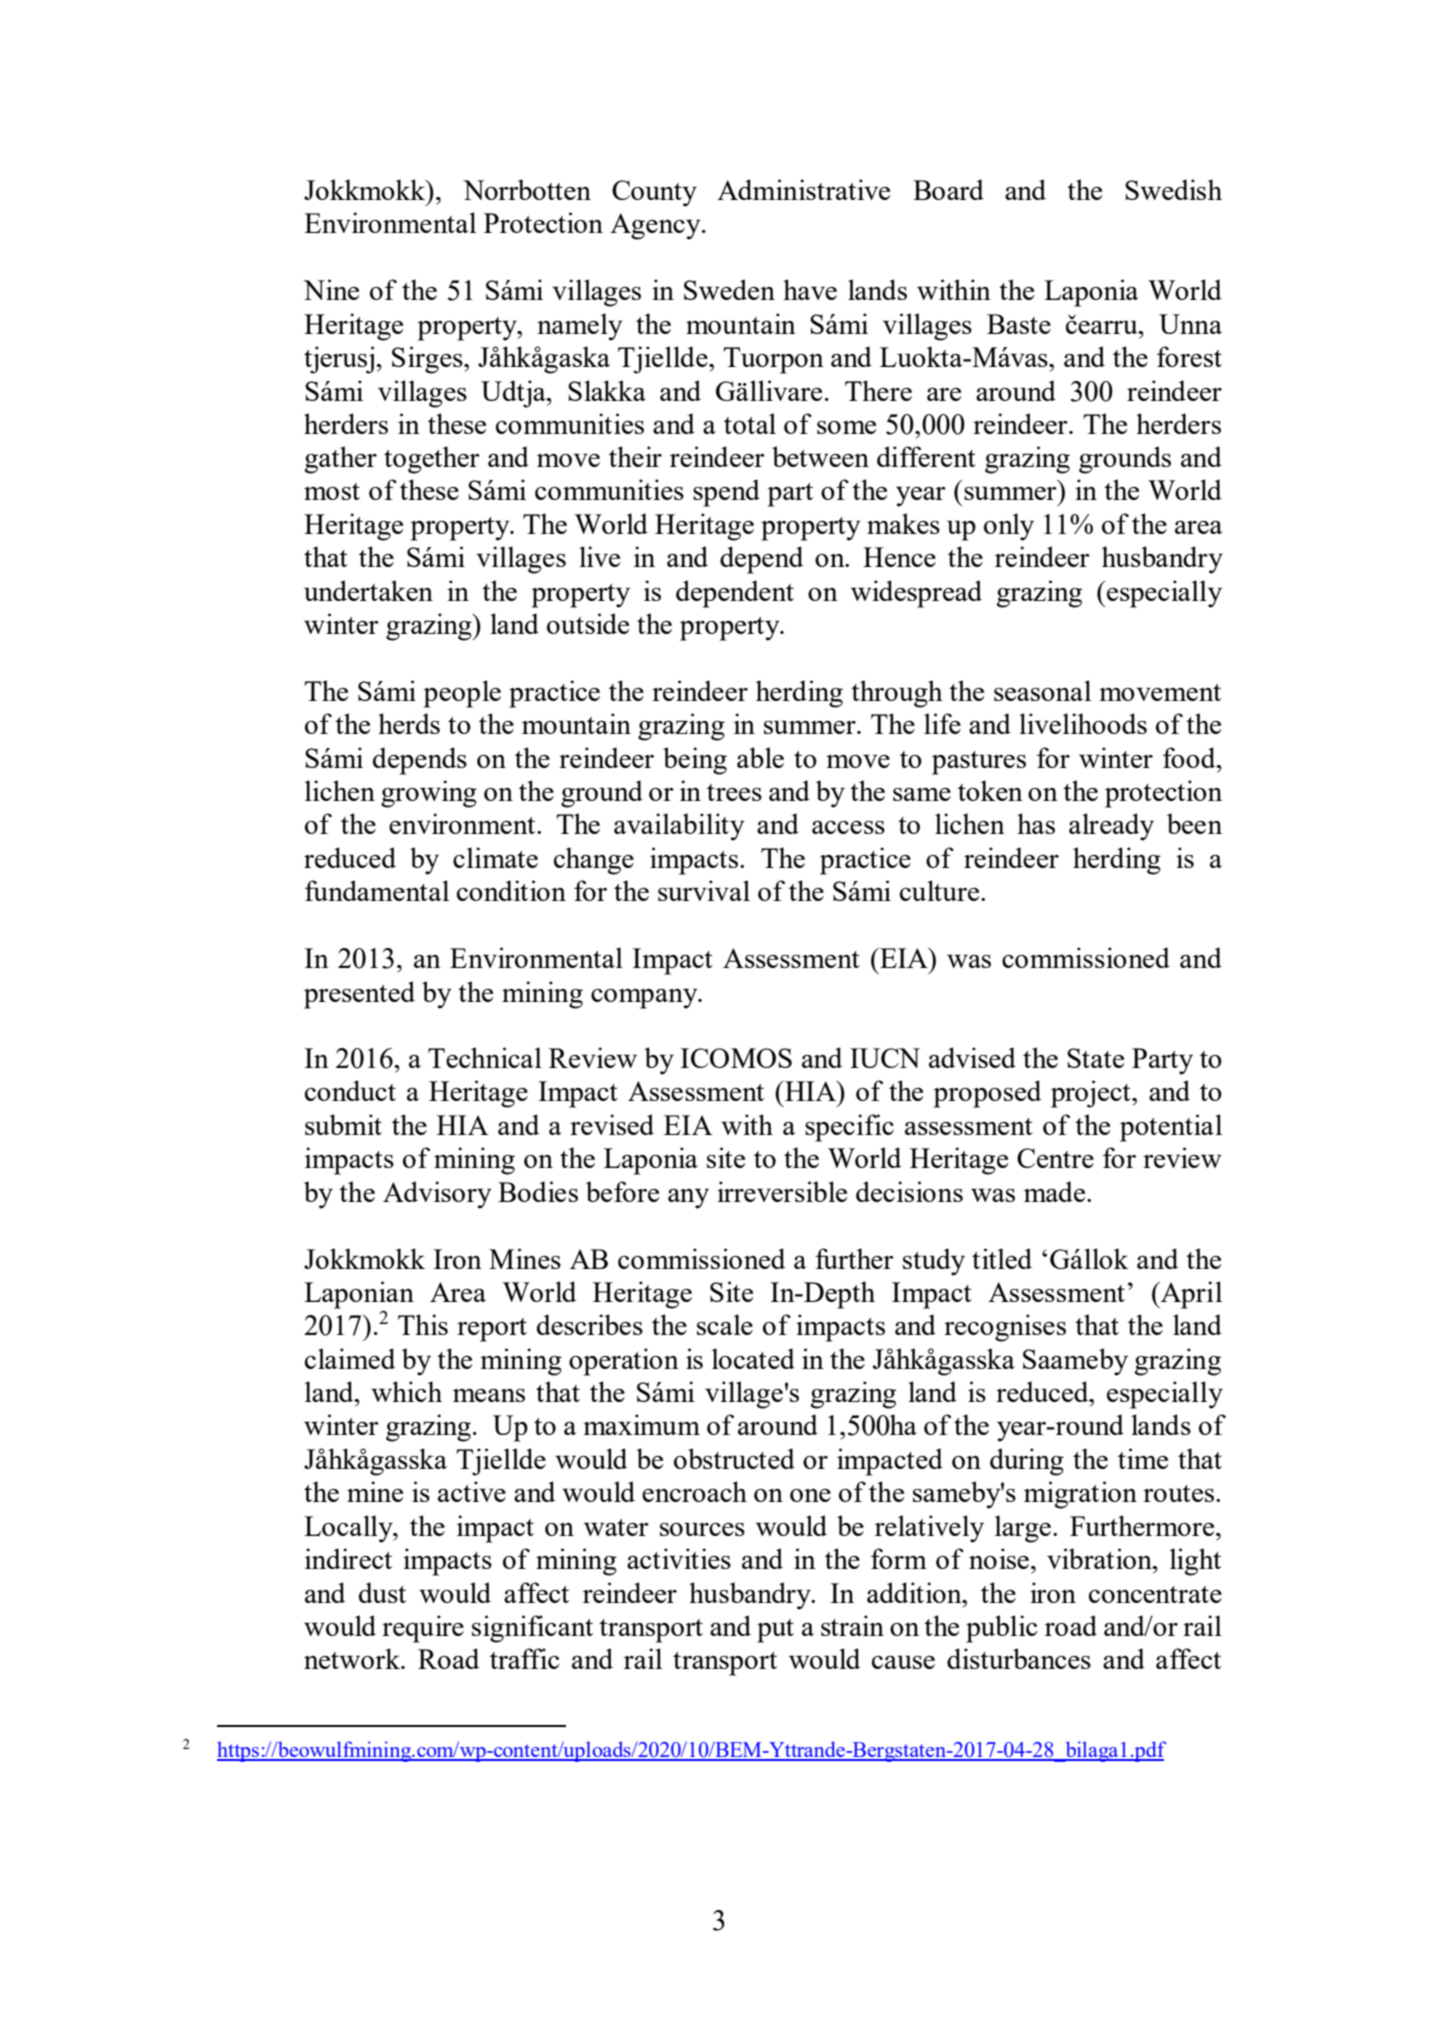 This page has height=2037, width=1439. What do you see at coordinates (760, 757) in the page?
I see `able` at bounding box center [760, 757].
